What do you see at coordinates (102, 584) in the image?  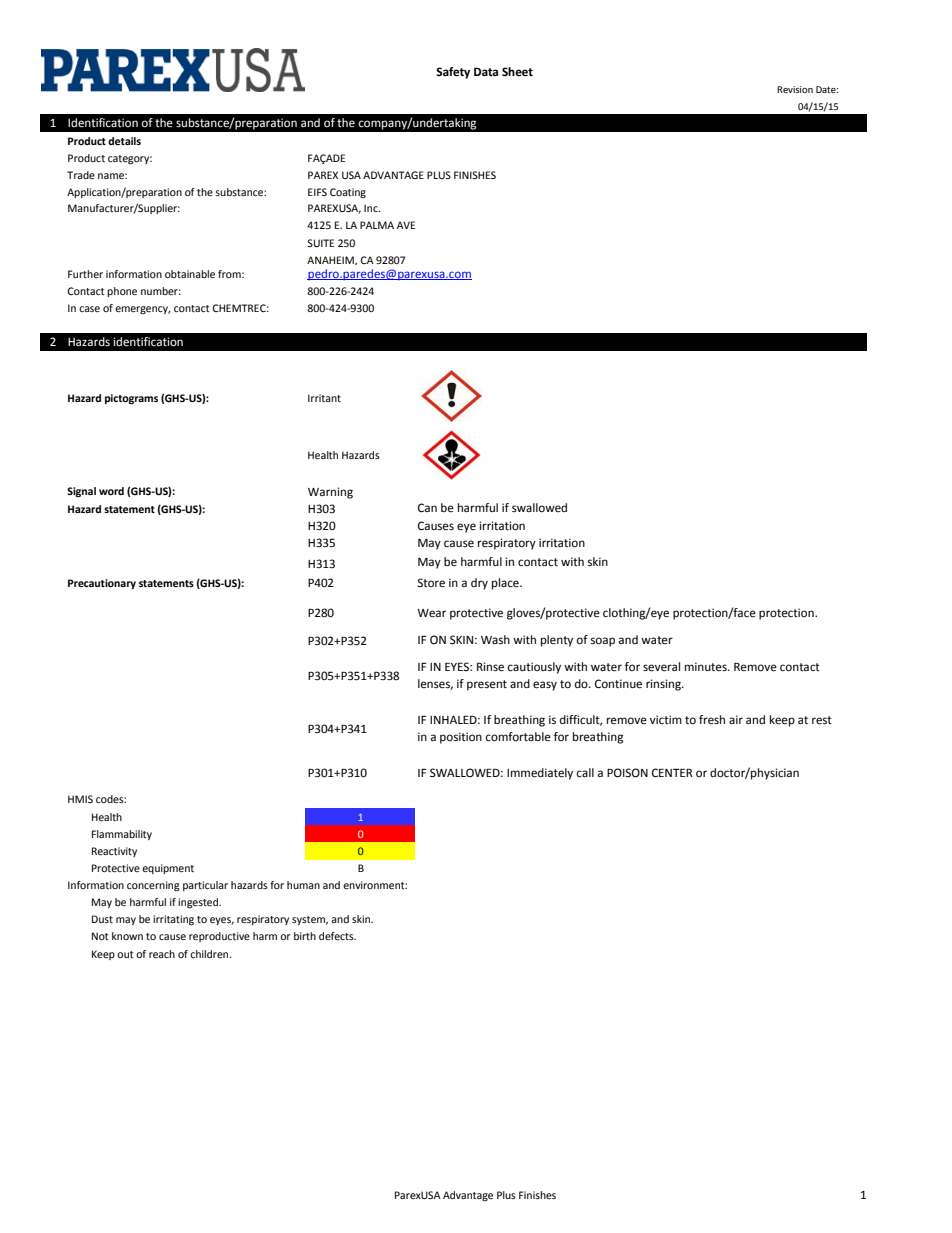 I see `Precautionary` at bounding box center [102, 584].
